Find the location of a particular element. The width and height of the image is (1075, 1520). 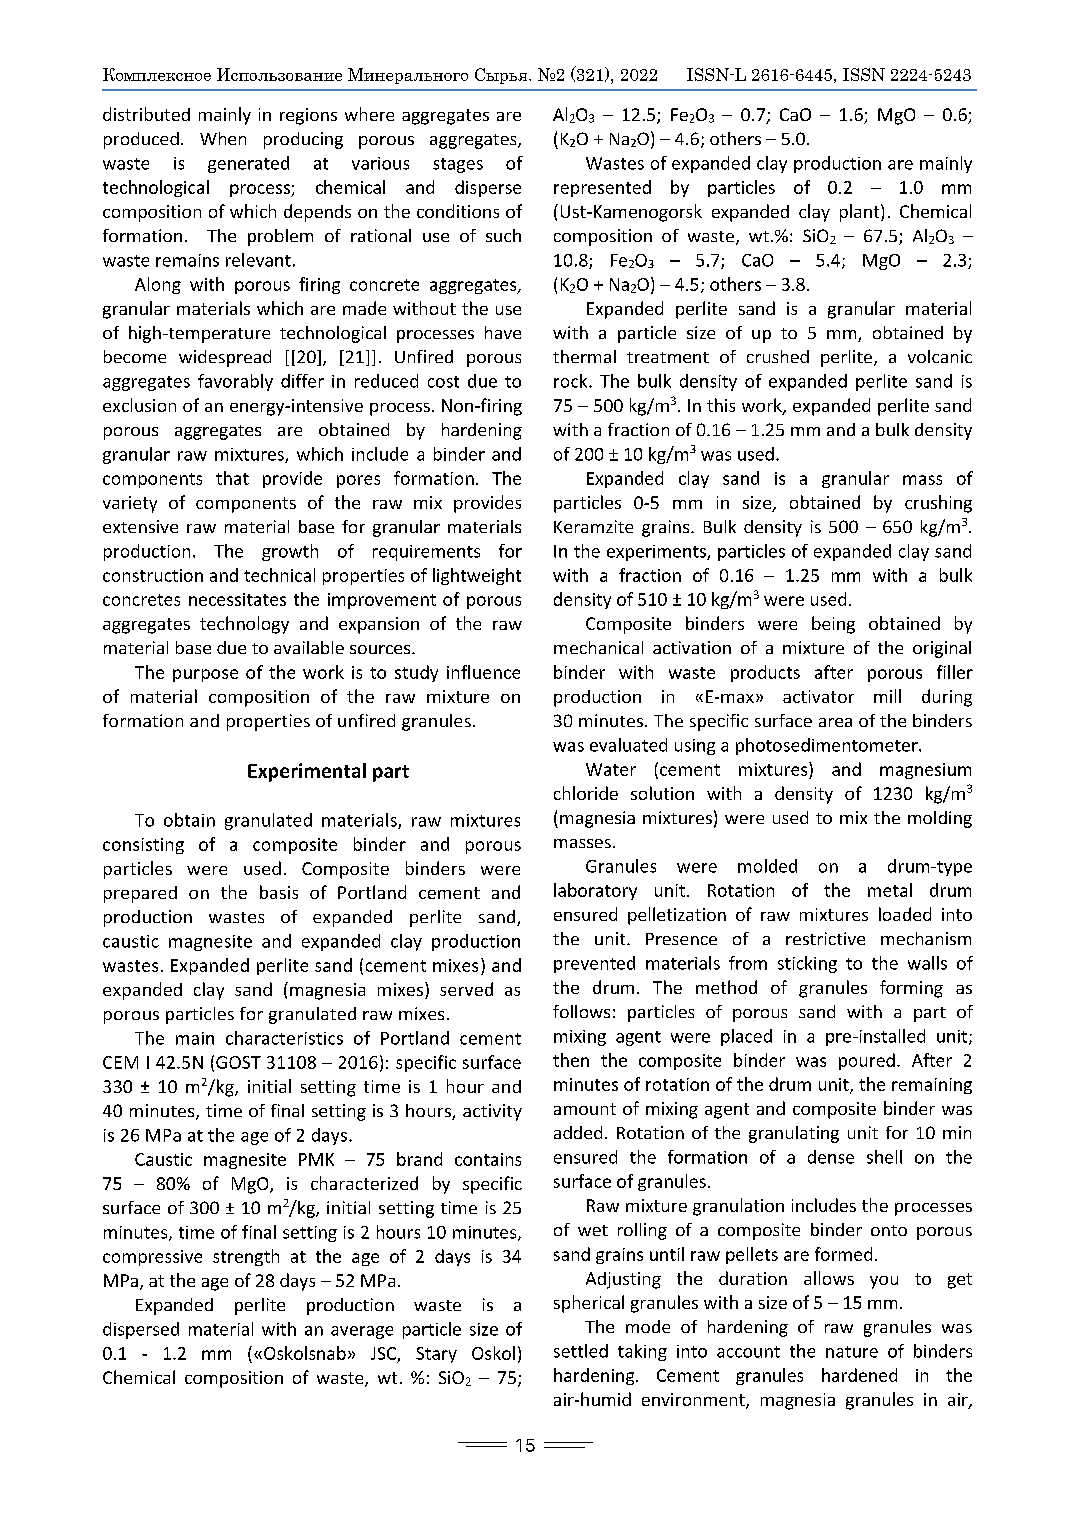

restrictive is located at coordinates (825, 938).
